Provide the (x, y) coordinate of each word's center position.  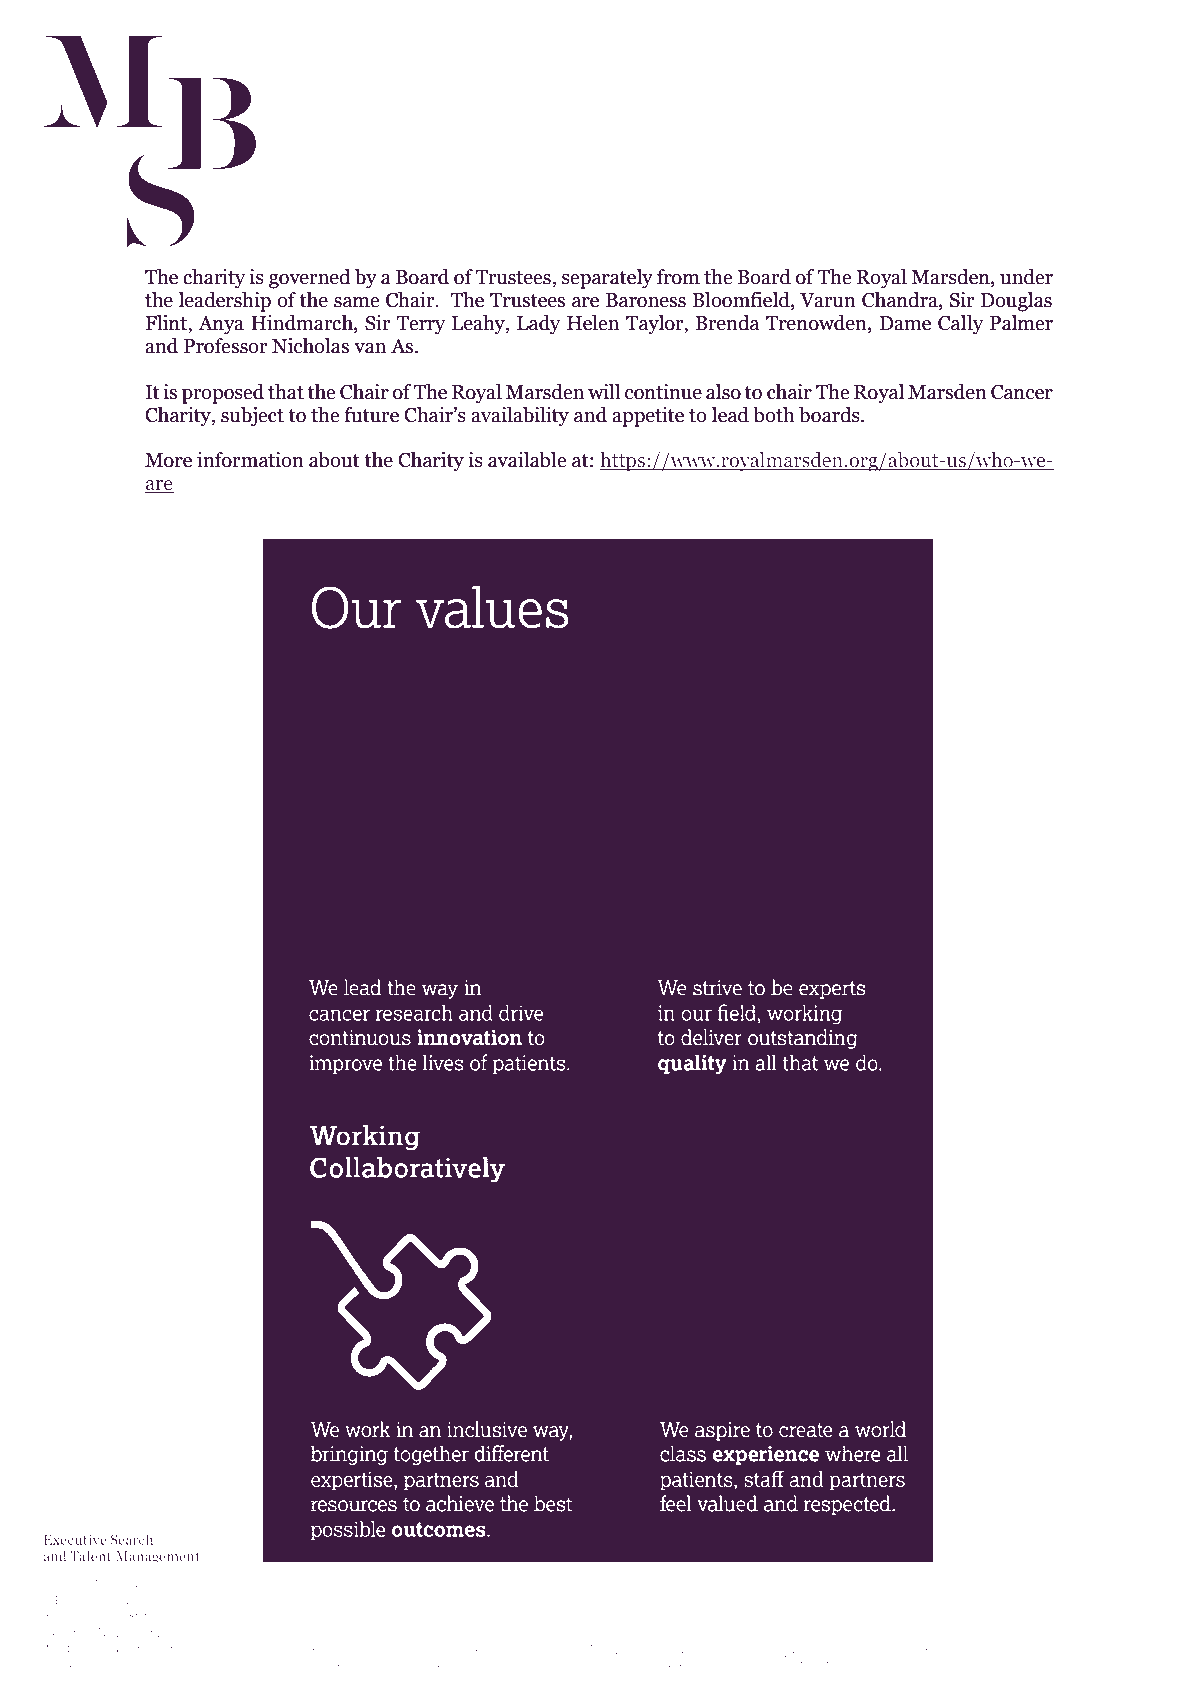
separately (607, 279)
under (1026, 277)
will (604, 391)
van (370, 348)
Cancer (1022, 392)
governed (310, 279)
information (250, 460)
